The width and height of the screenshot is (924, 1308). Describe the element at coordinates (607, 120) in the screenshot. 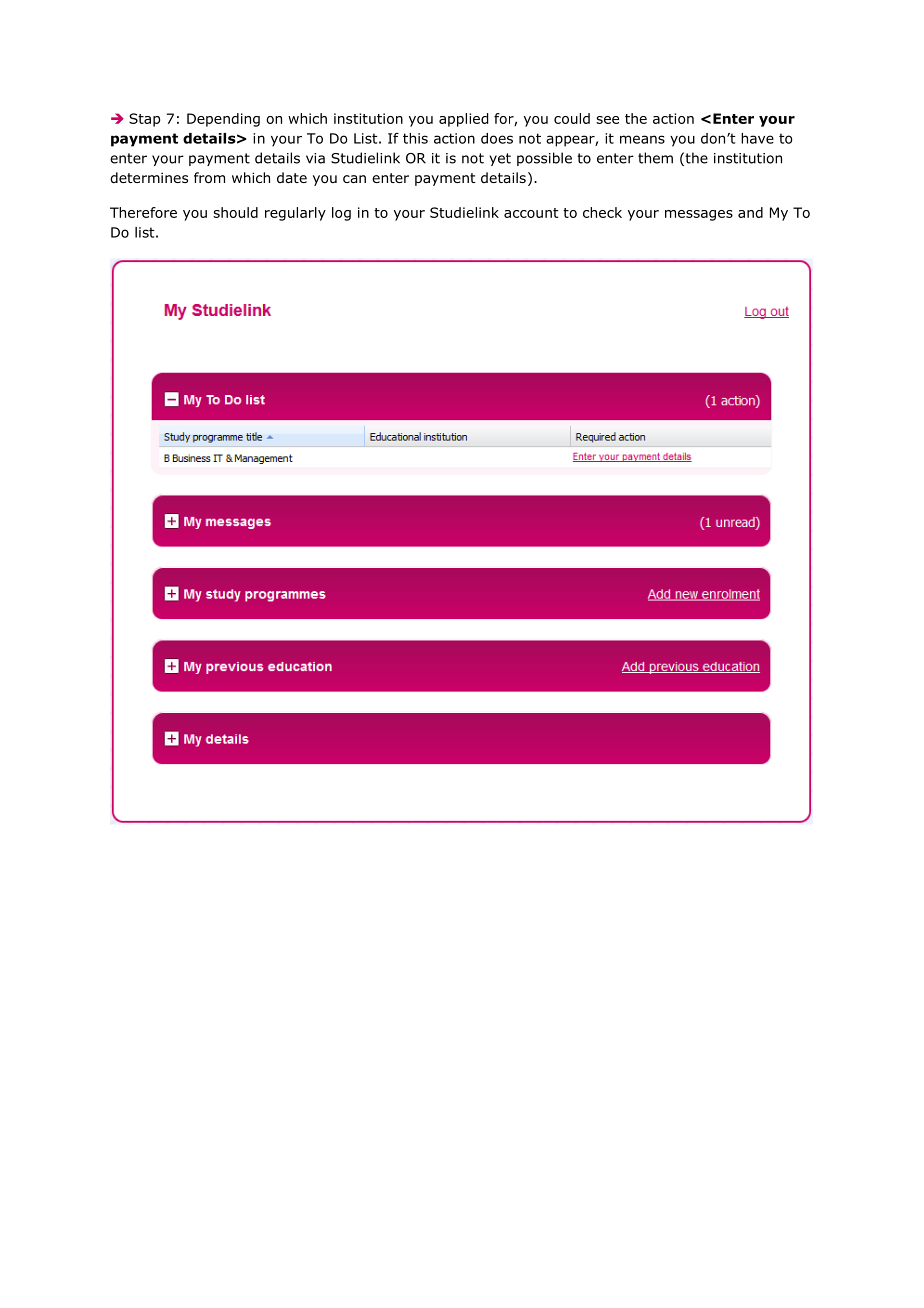

I see `see` at that location.
